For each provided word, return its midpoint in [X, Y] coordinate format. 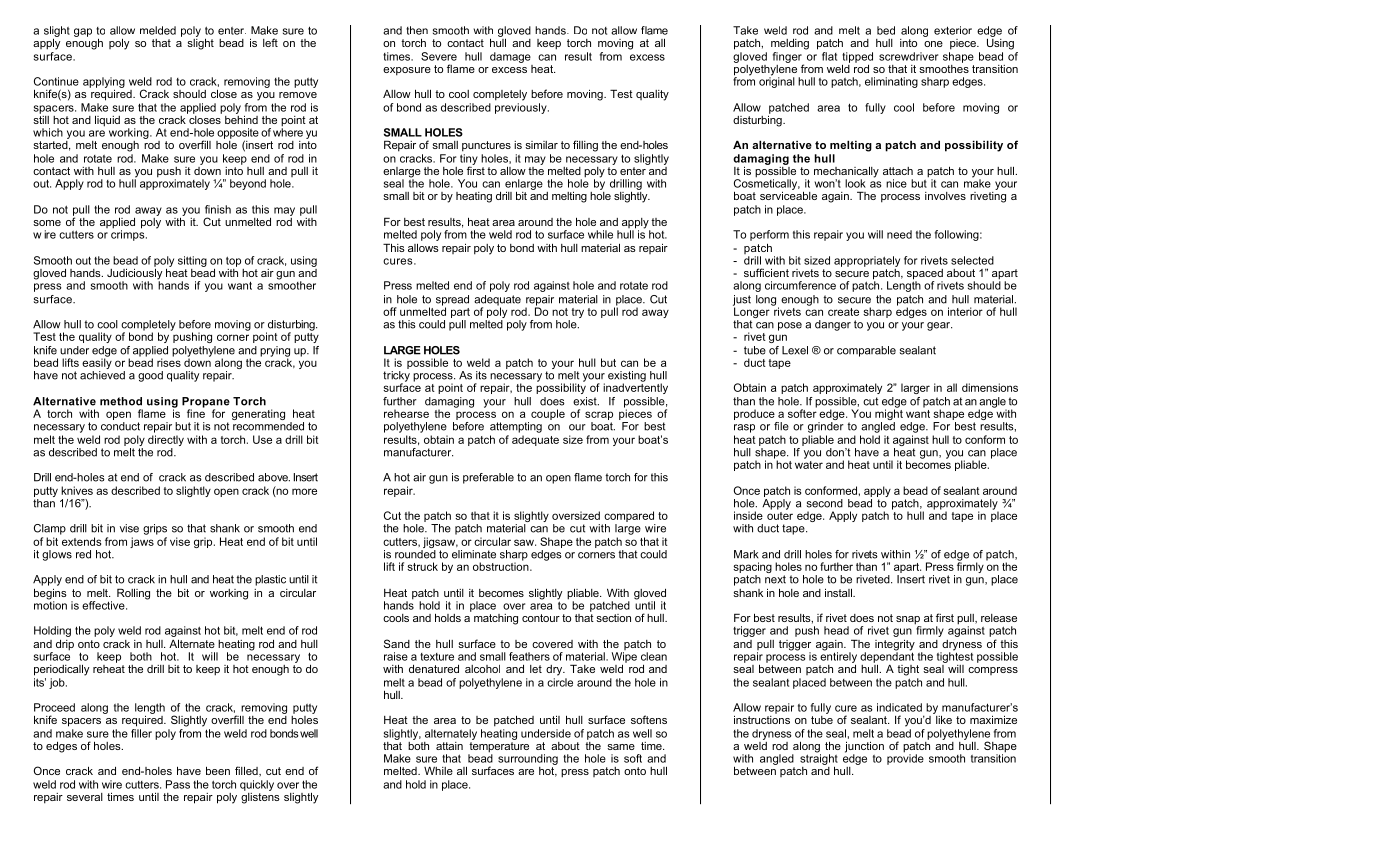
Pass [178, 784]
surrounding [528, 759]
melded [158, 30]
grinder [826, 426]
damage [510, 57]
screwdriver [908, 56]
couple [548, 414]
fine [196, 412]
